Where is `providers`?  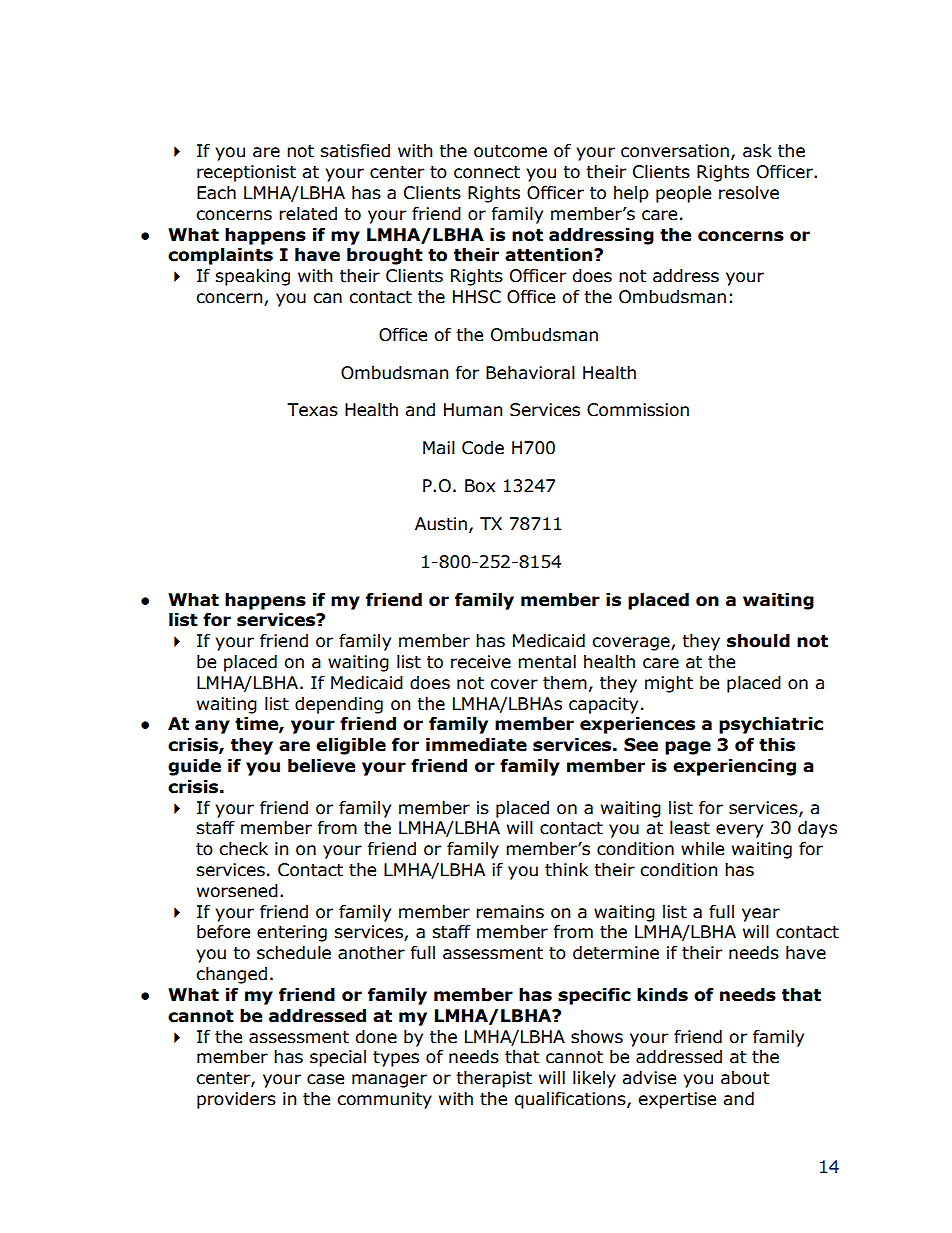
providers is located at coordinates (236, 1100).
